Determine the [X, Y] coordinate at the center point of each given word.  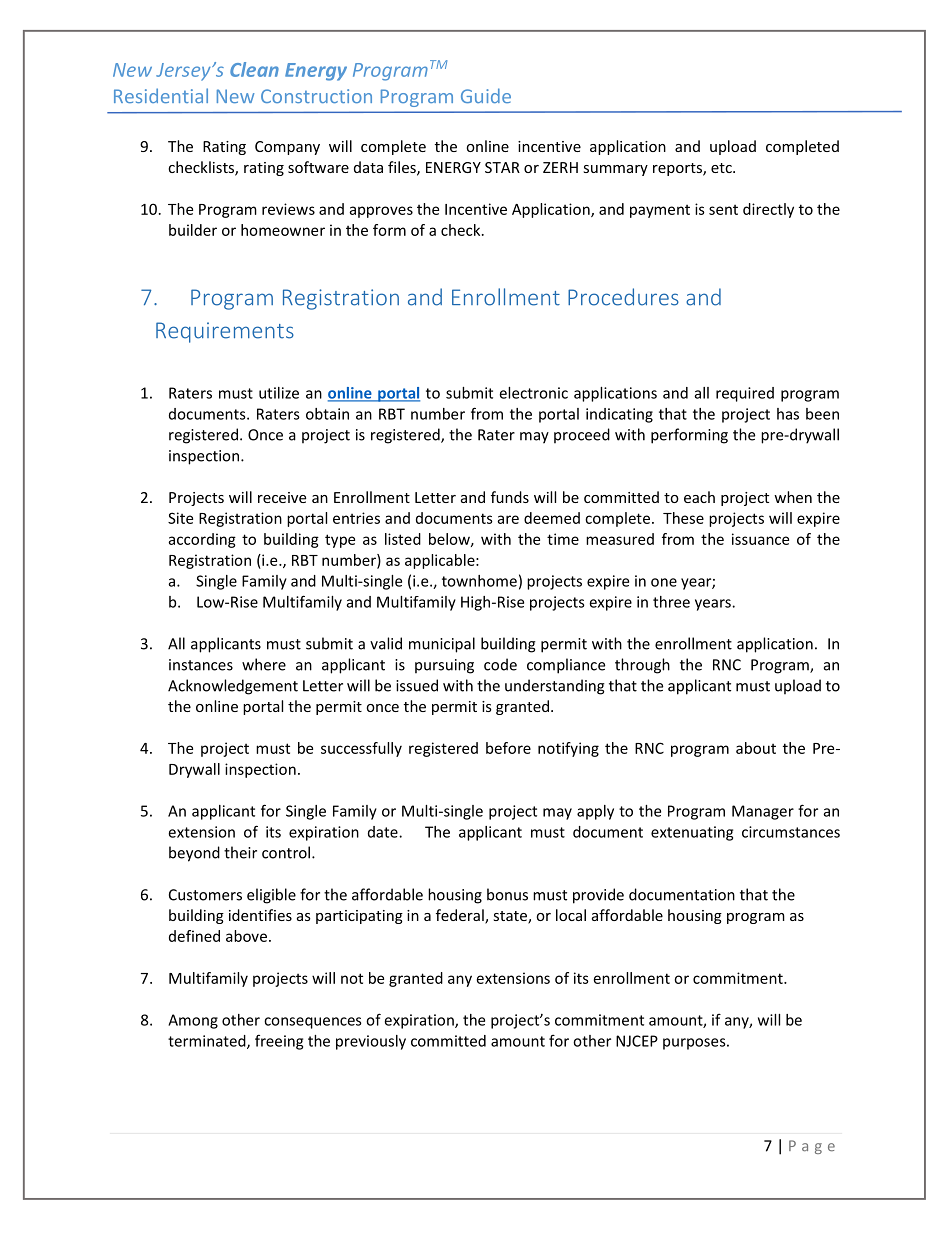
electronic [533, 393]
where [264, 664]
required [745, 394]
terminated [208, 1042]
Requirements [225, 332]
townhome [479, 581]
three [671, 602]
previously [371, 1042]
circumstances [791, 832]
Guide [486, 95]
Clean [254, 69]
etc [722, 168]
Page [812, 1147]
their [240, 852]
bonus [507, 894]
